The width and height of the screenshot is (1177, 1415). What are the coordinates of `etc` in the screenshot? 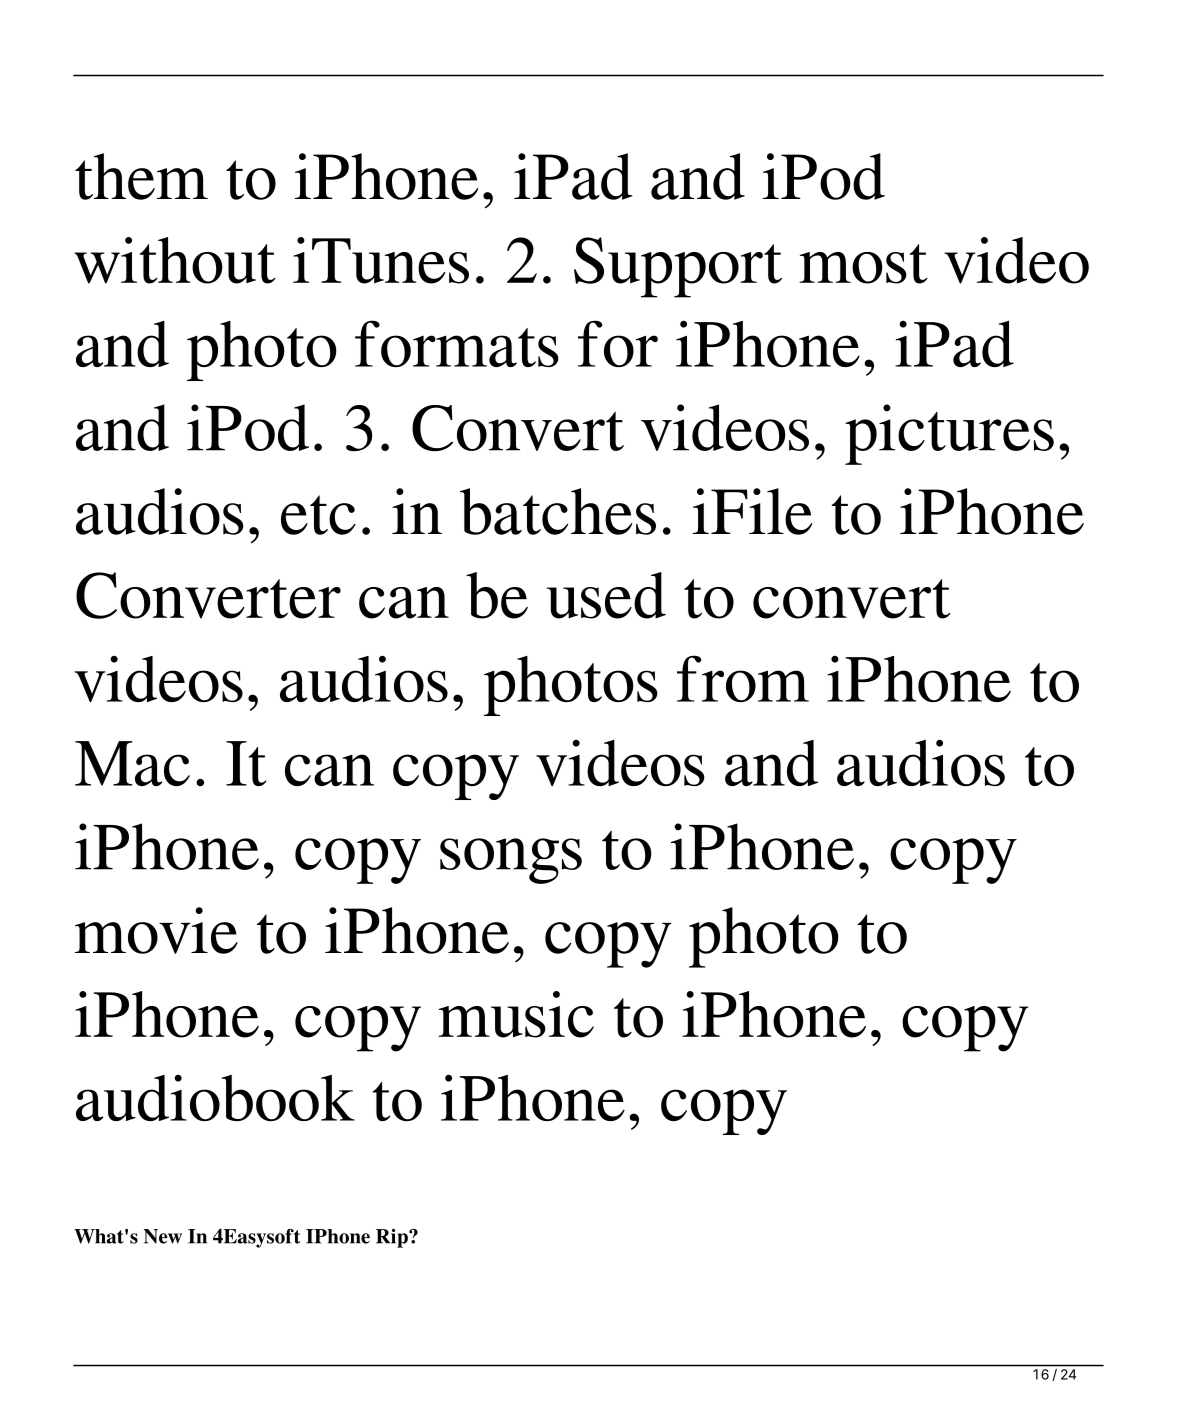 It's located at (318, 515).
